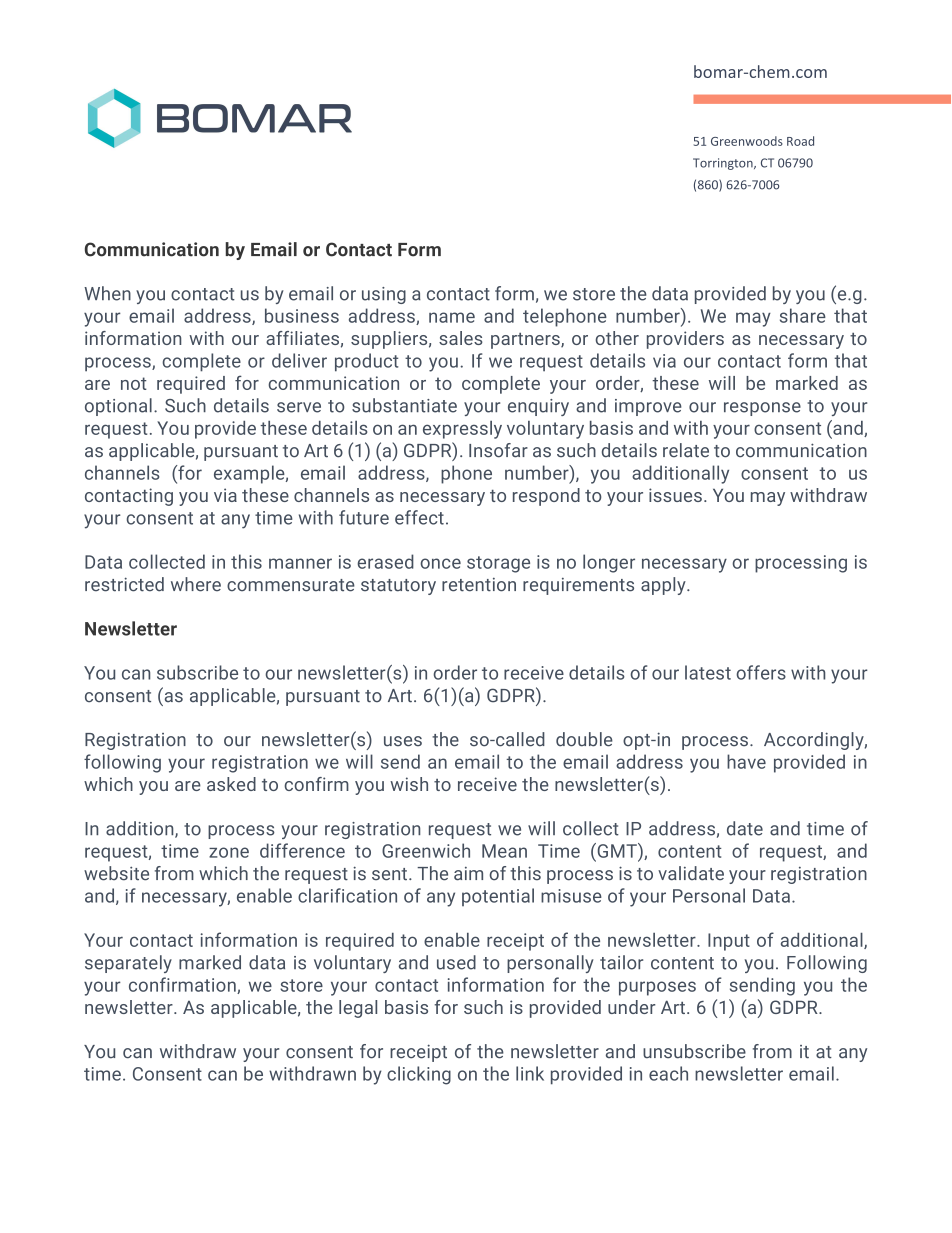 The image size is (952, 1233). Describe the element at coordinates (664, 586) in the image. I see `apply` at that location.
